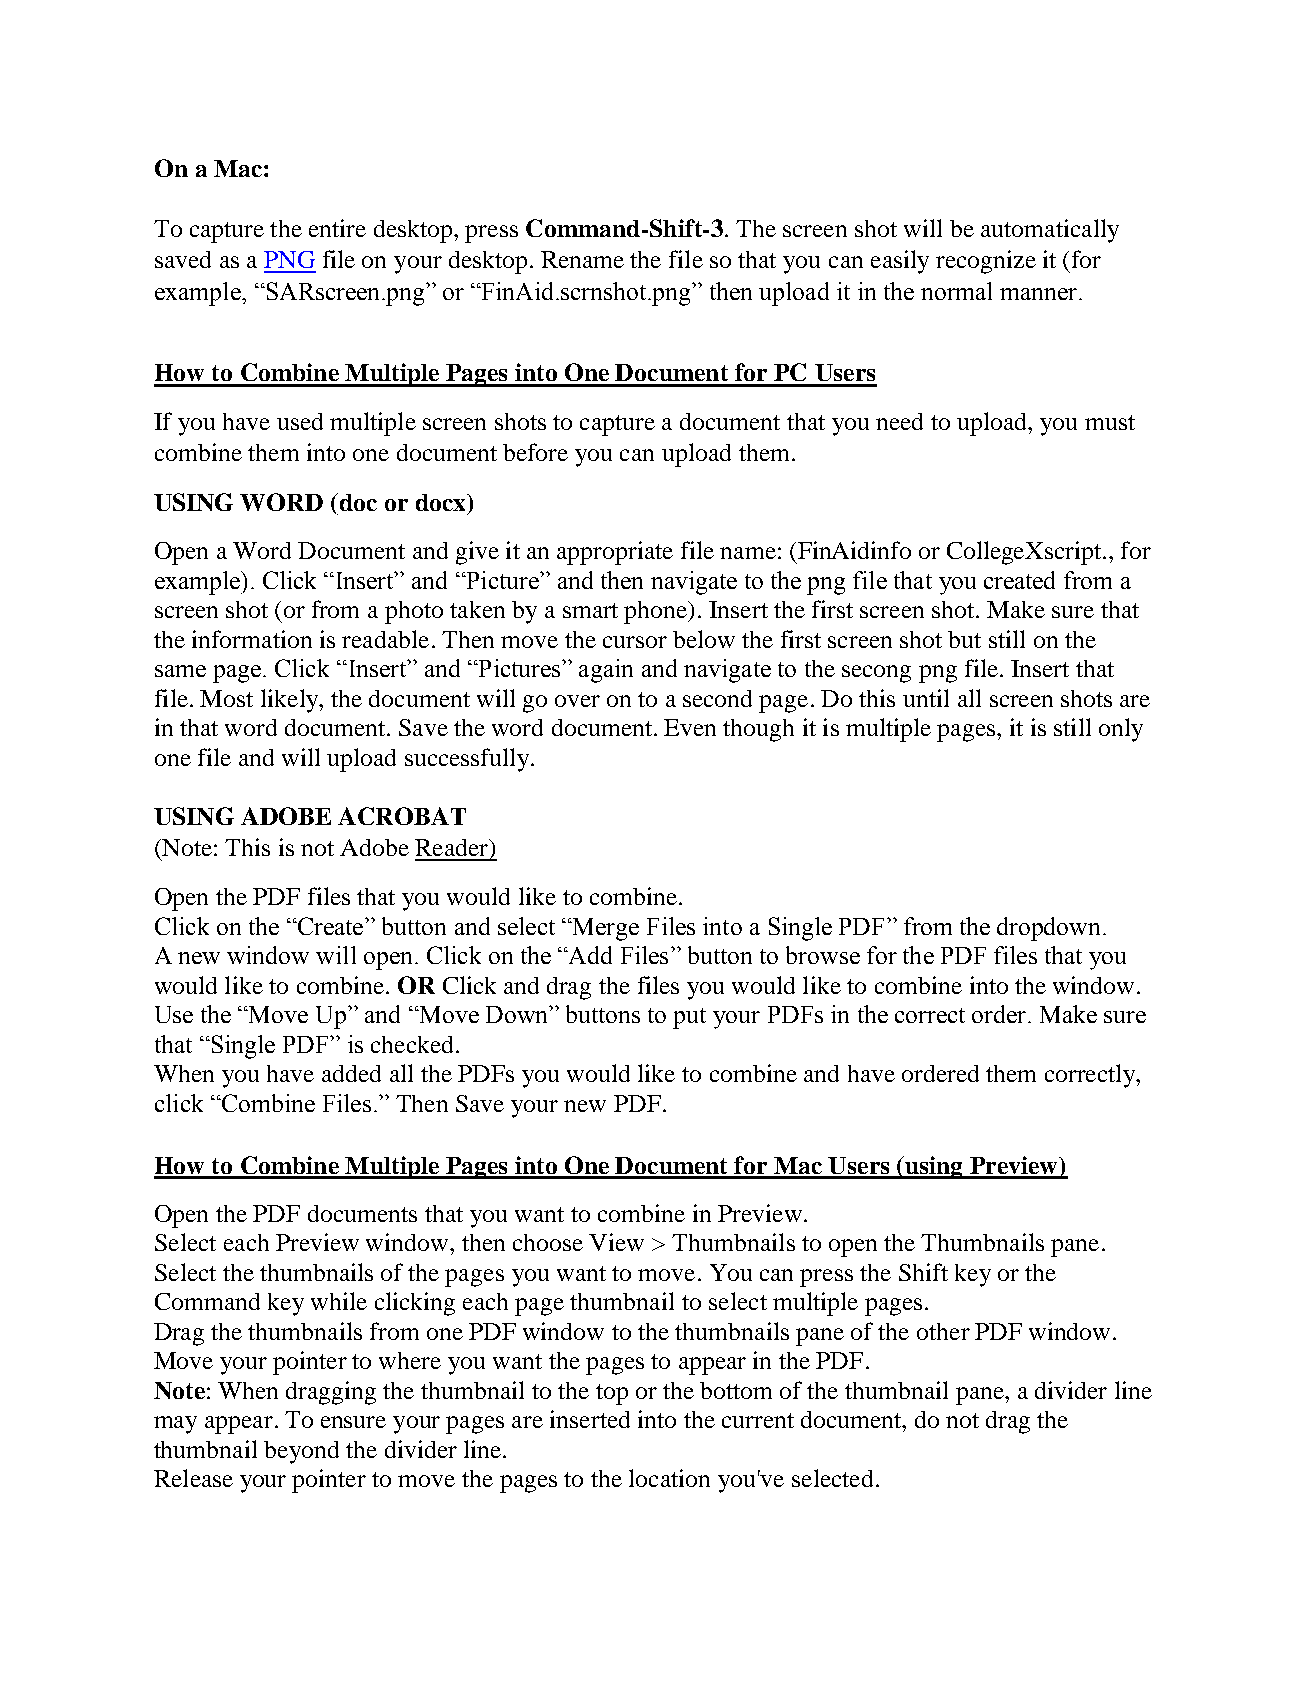  What do you see at coordinates (252, 639) in the screenshot?
I see `information` at bounding box center [252, 639].
